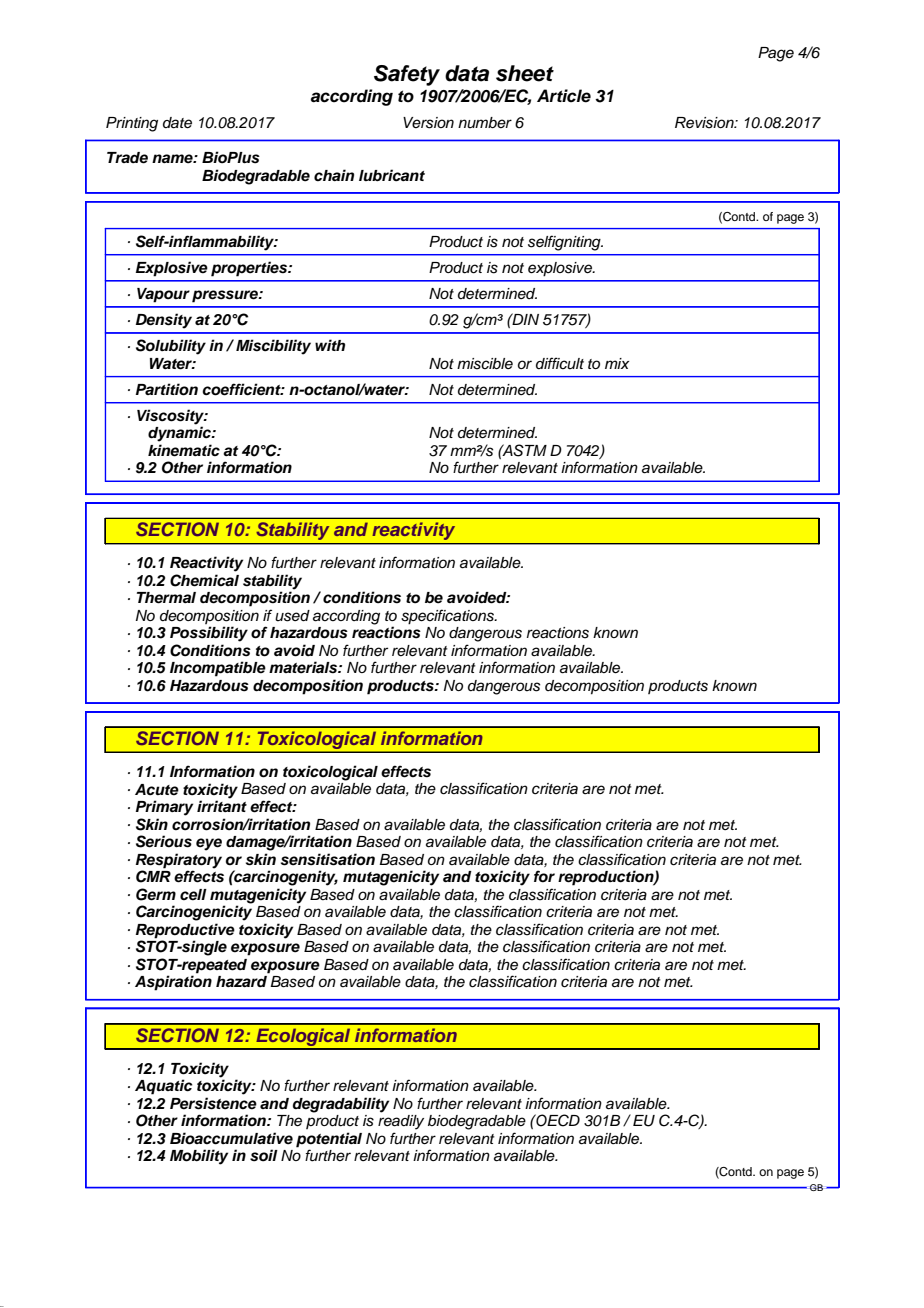 The height and width of the document is (1308, 924). Describe the element at coordinates (407, 75) in the document. I see `Safety` at that location.
